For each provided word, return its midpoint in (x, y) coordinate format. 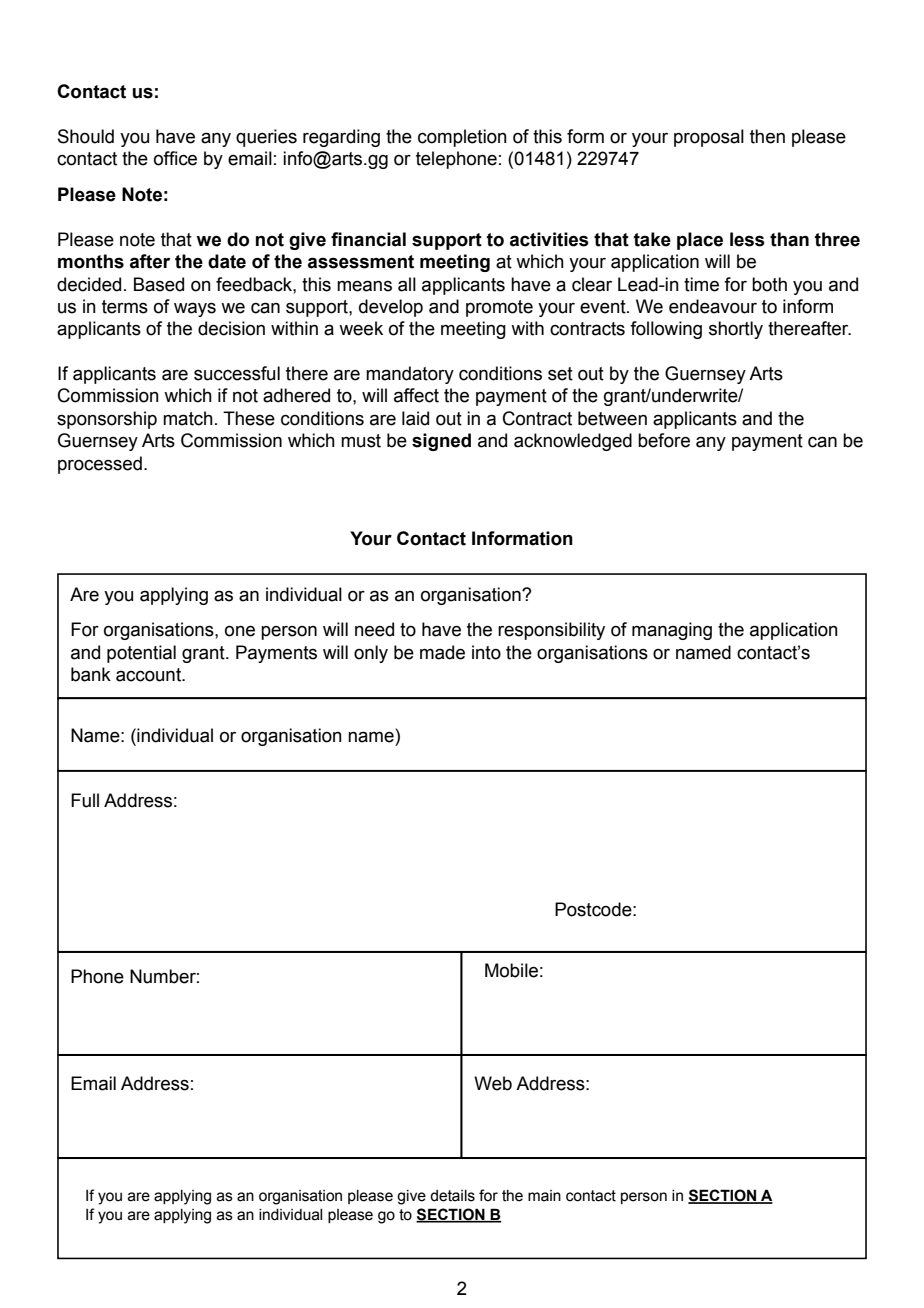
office (175, 158)
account (150, 675)
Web (493, 1083)
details (452, 1196)
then (767, 136)
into (486, 652)
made (442, 652)
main (544, 1196)
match (188, 418)
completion (462, 138)
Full (85, 800)
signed (441, 442)
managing (672, 631)
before (664, 440)
